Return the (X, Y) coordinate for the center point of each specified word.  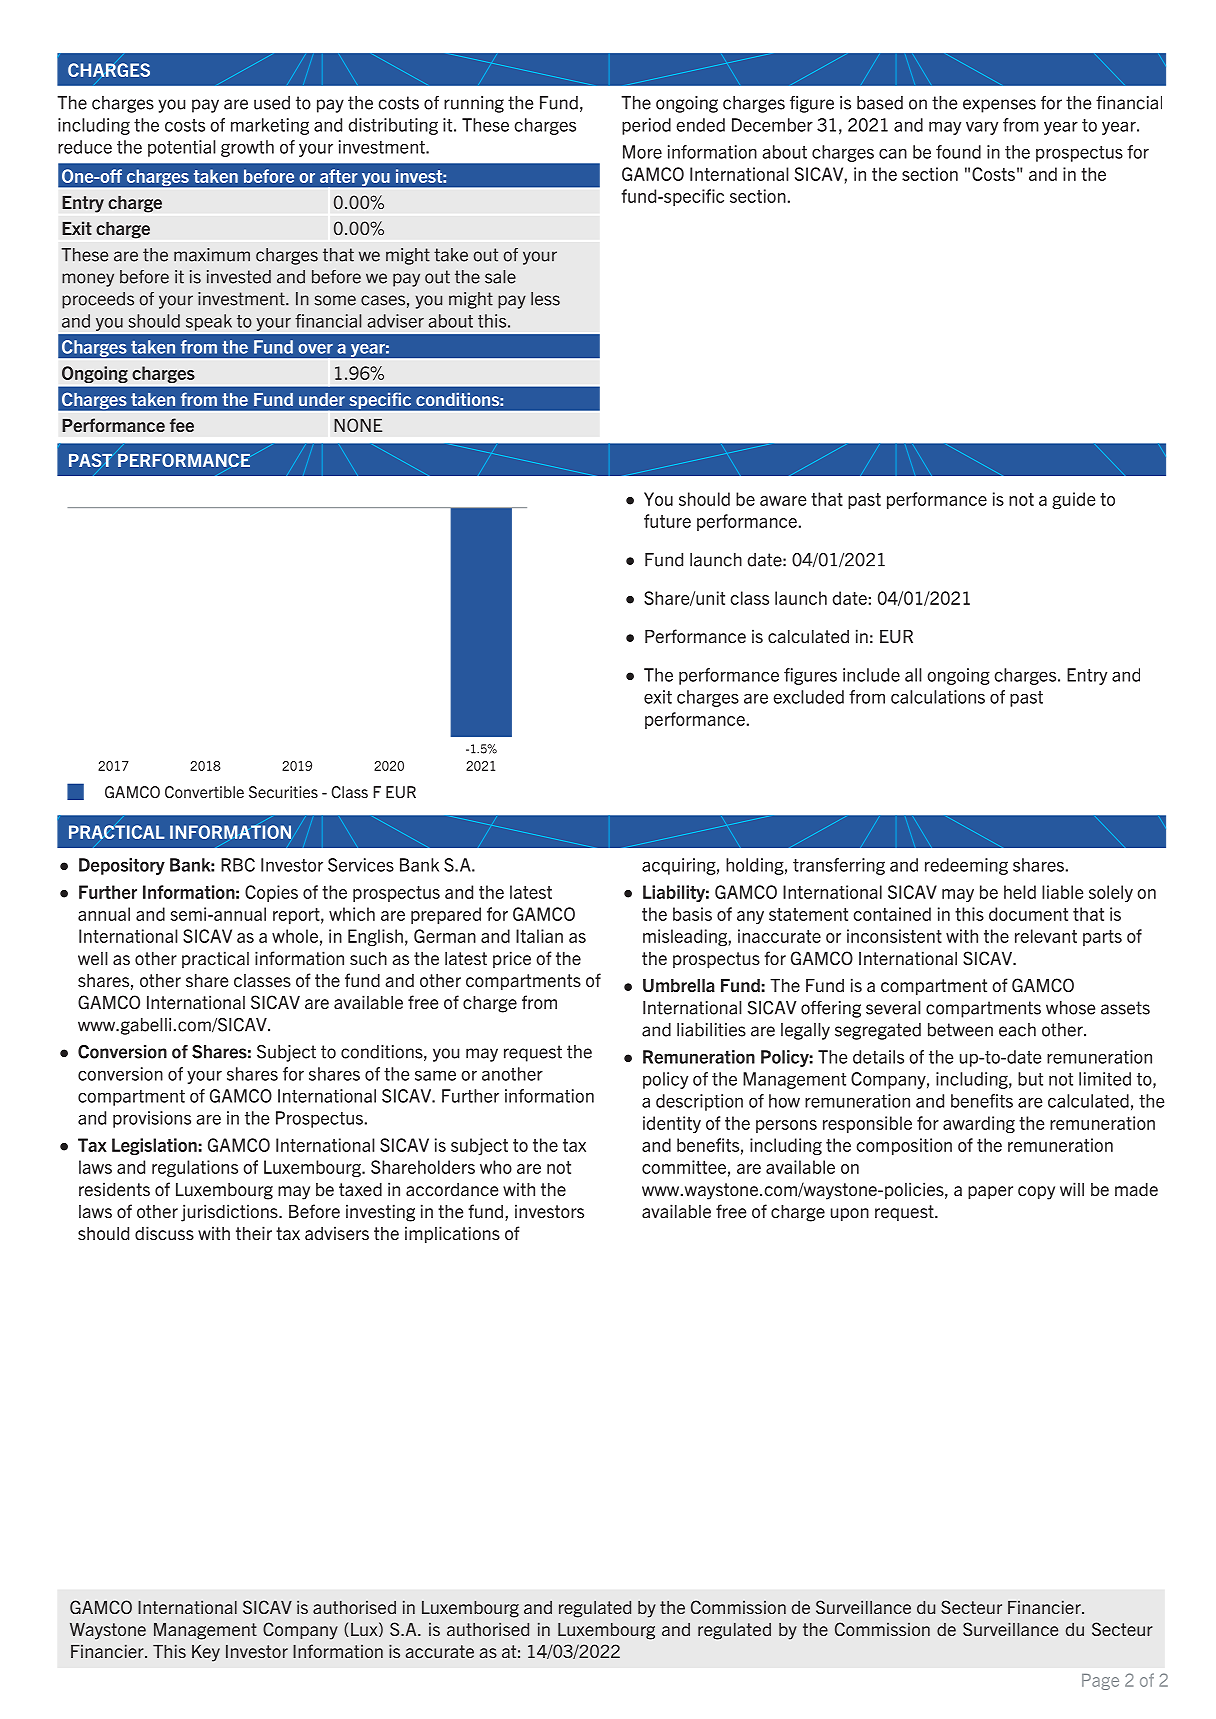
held (1020, 892)
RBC (238, 865)
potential (182, 148)
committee (684, 1167)
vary (982, 128)
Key (206, 1653)
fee (182, 425)
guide (1074, 500)
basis (692, 914)
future (667, 521)
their (254, 1233)
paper (990, 1192)
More (642, 152)
